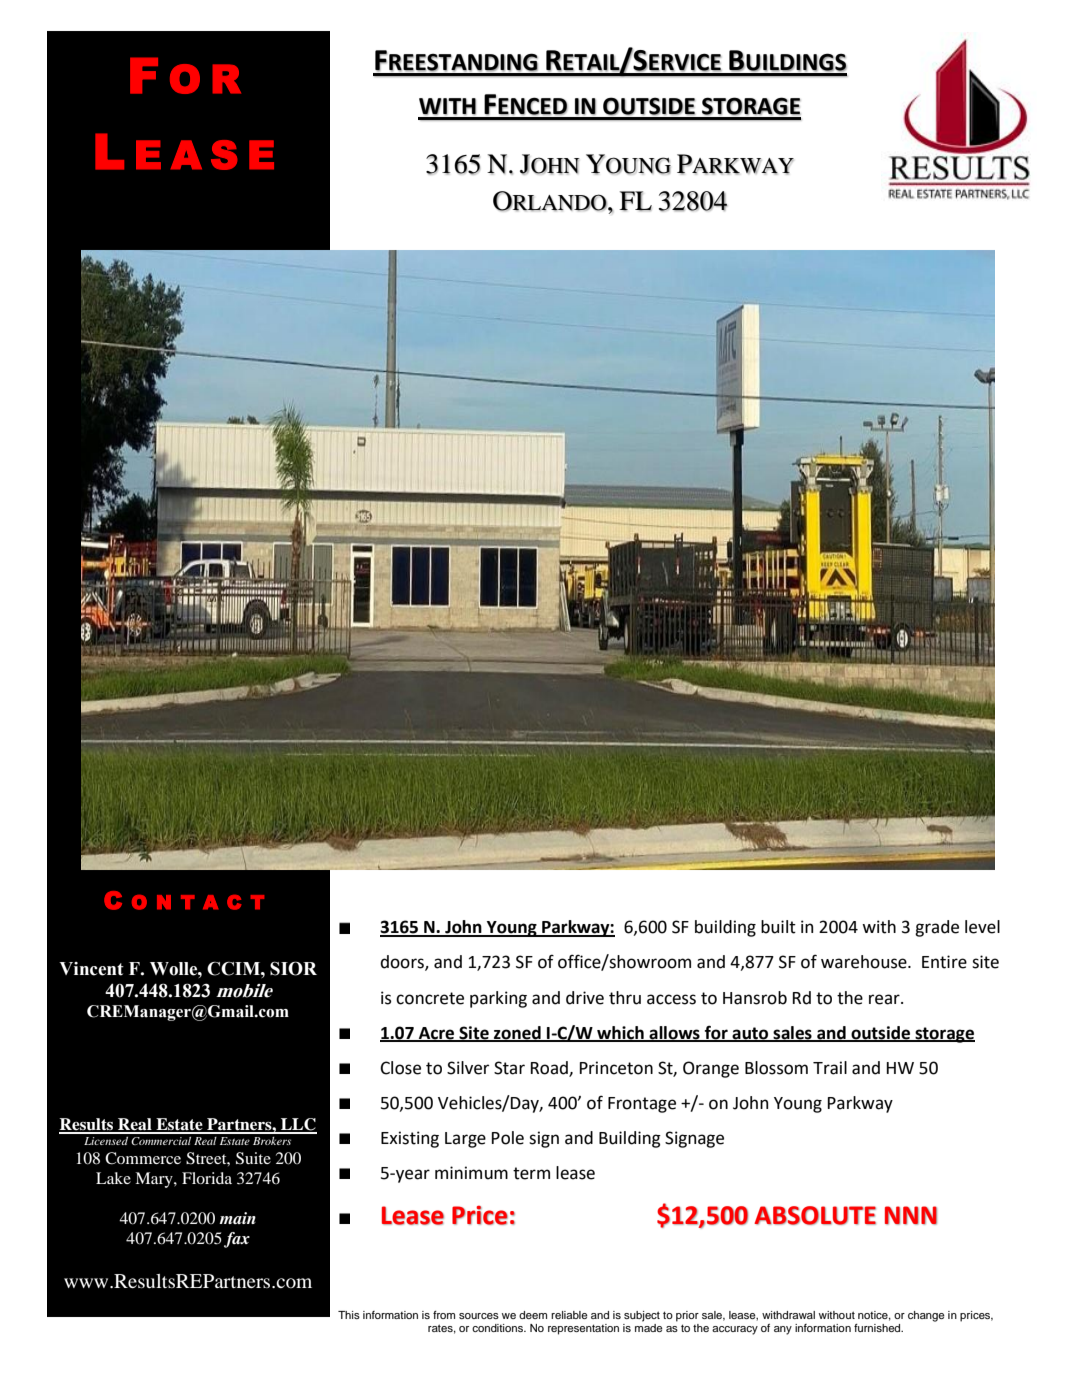 This screenshot has width=1067, height=1380. I want to click on main, so click(237, 1218).
